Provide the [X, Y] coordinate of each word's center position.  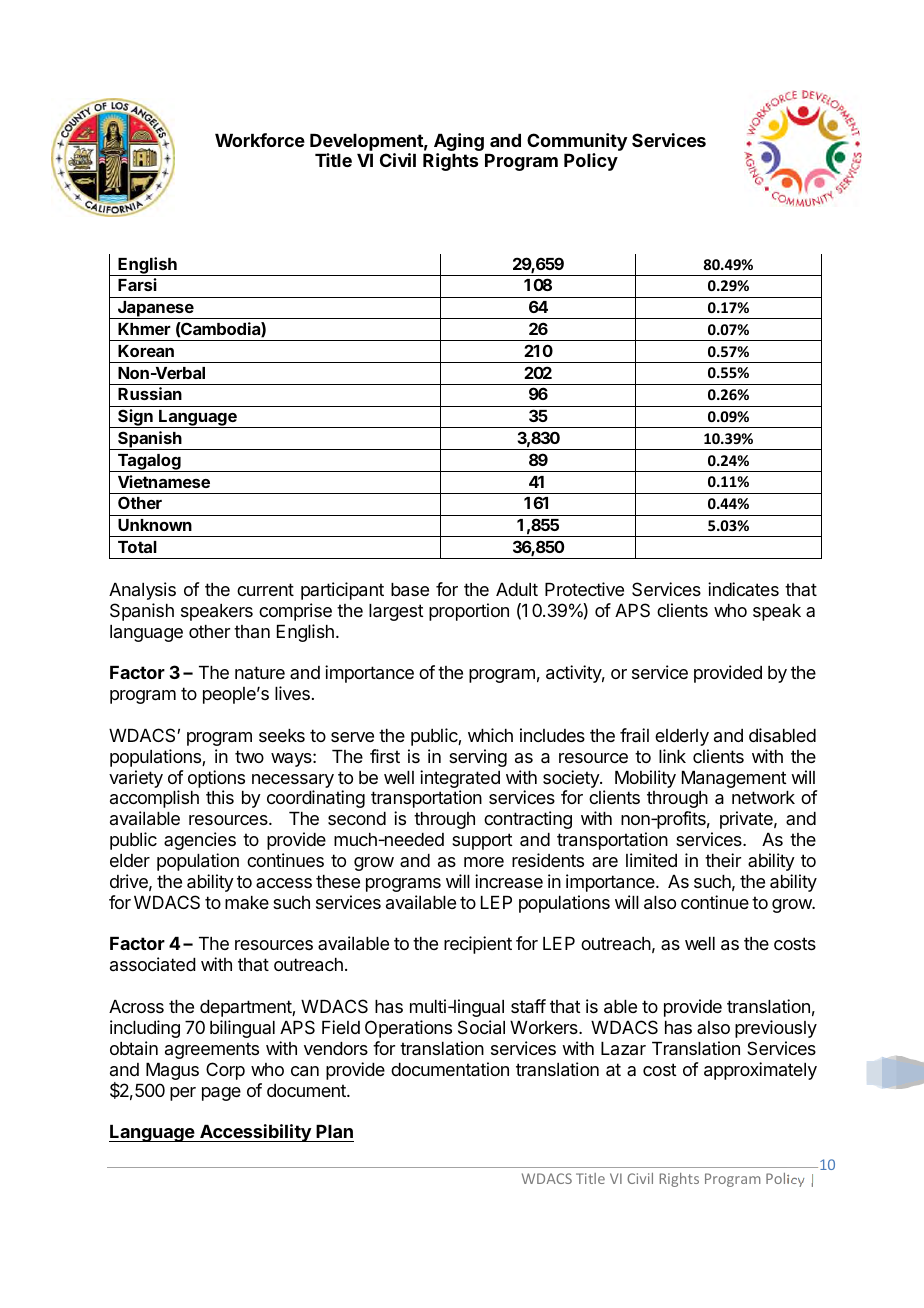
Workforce [260, 140]
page [221, 1094]
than [252, 631]
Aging [459, 142]
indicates [743, 589]
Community [577, 142]
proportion [469, 612]
